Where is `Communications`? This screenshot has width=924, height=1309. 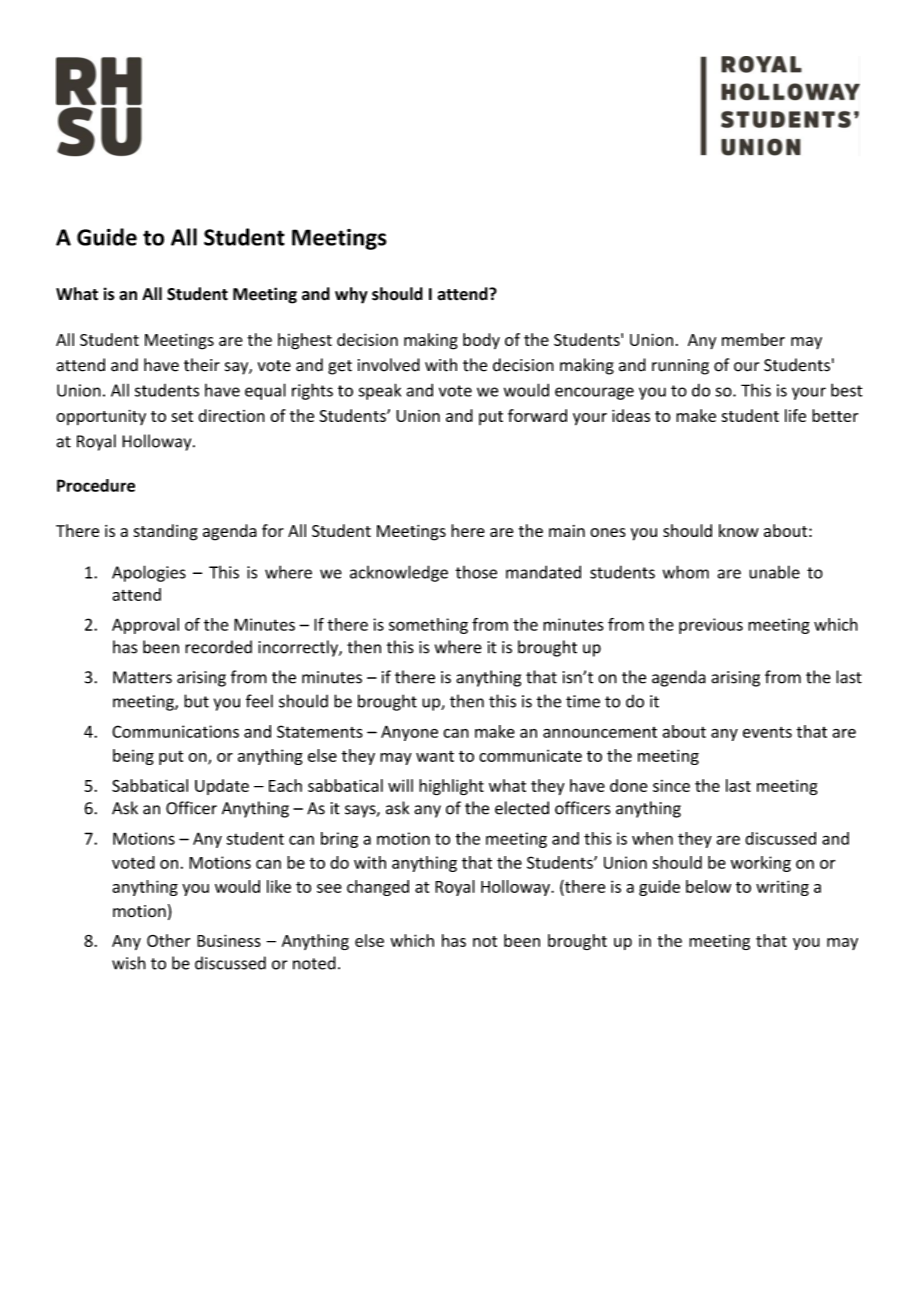
Communications is located at coordinates (175, 731).
